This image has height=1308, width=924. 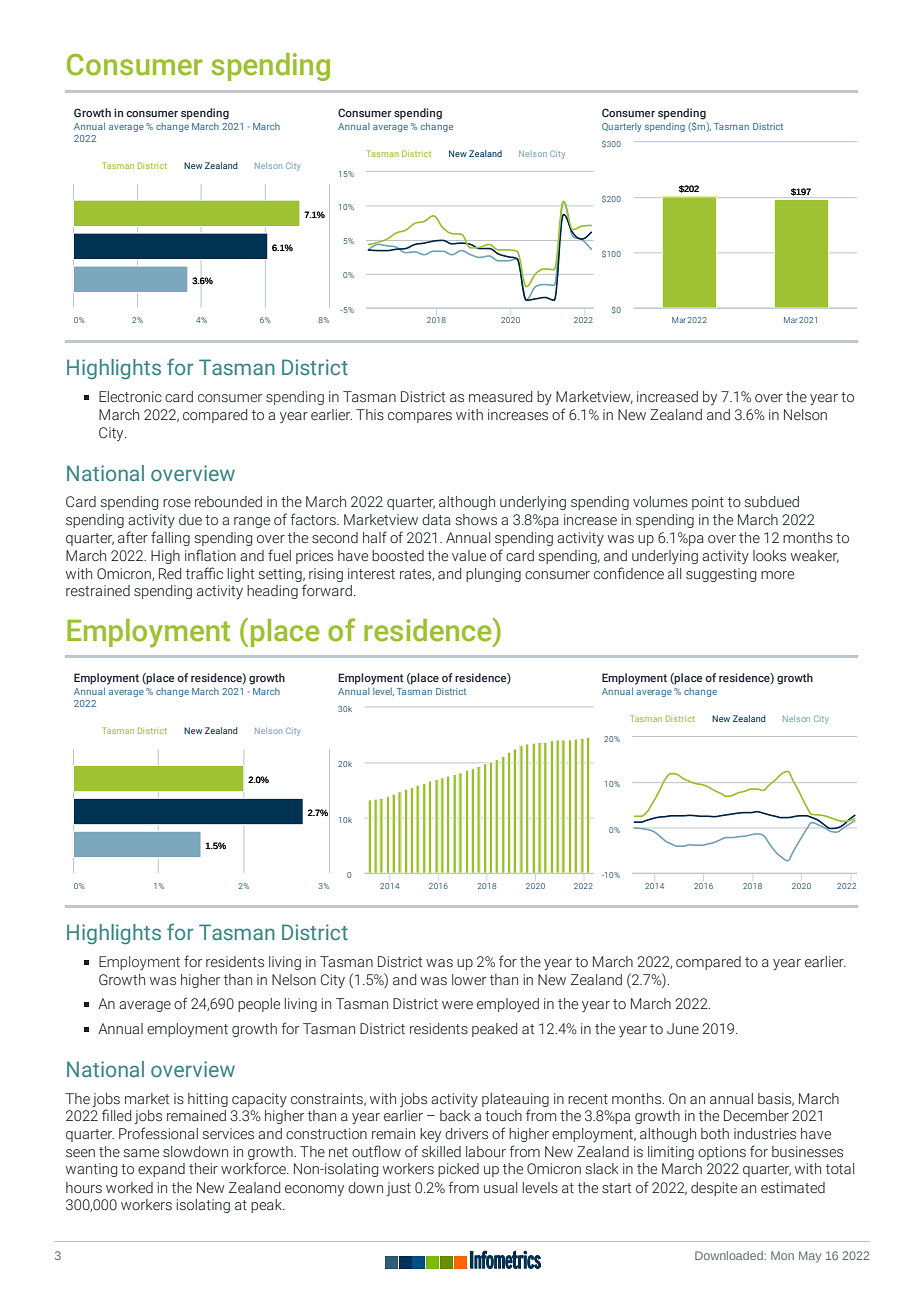 What do you see at coordinates (683, 1029) in the image?
I see `June` at bounding box center [683, 1029].
